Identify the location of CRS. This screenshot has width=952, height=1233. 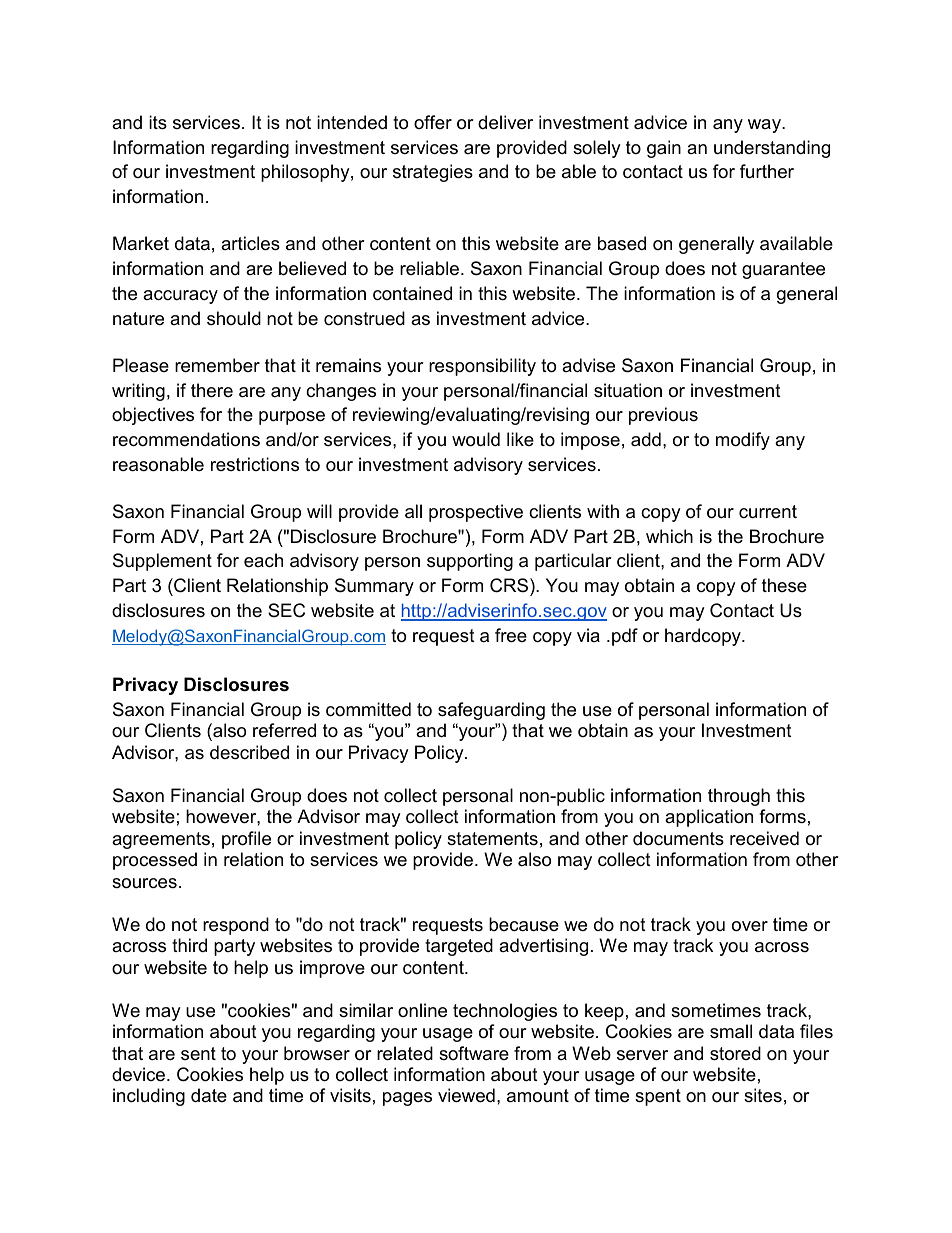
(509, 585).
